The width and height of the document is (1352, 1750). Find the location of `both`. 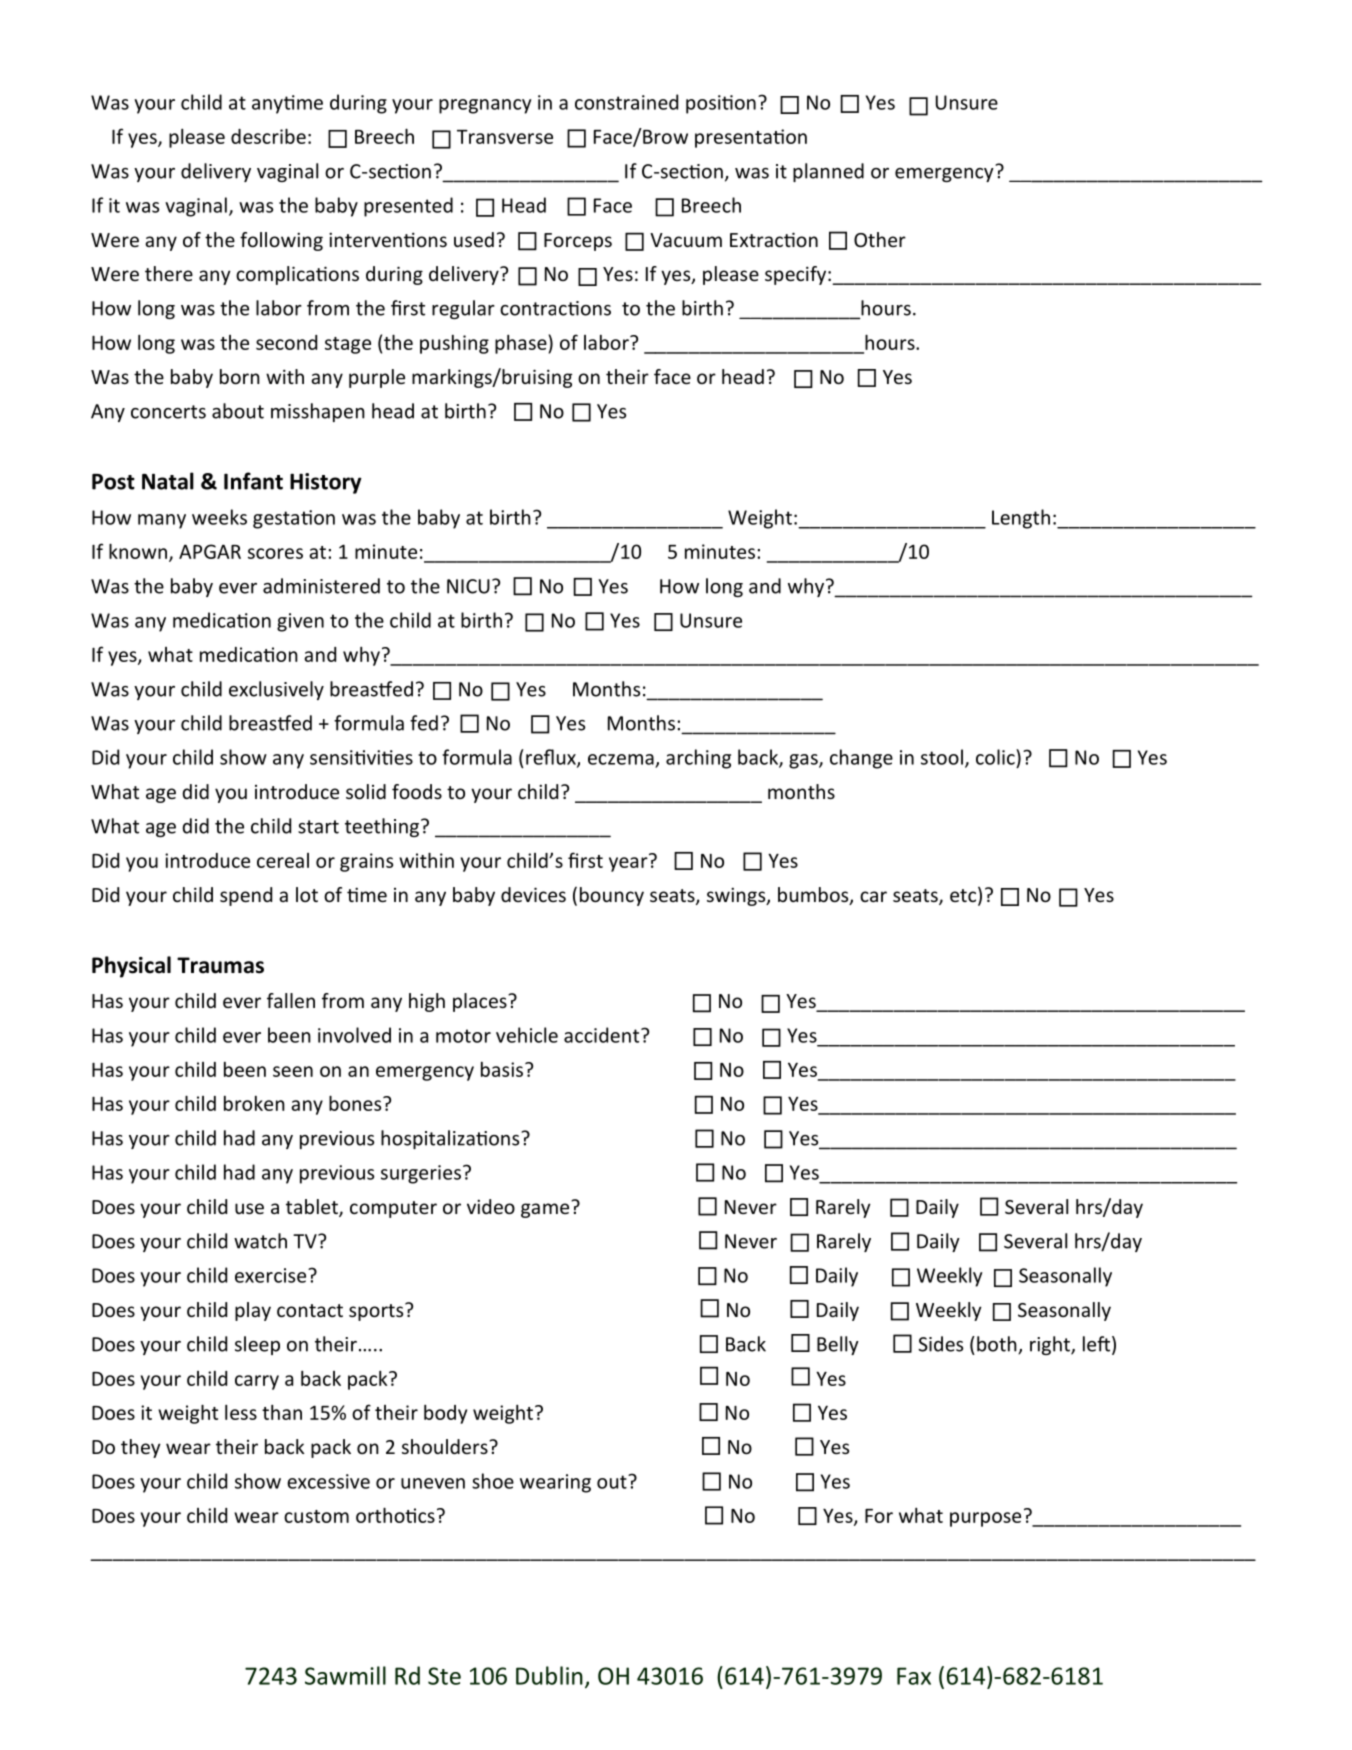

both is located at coordinates (998, 1345).
